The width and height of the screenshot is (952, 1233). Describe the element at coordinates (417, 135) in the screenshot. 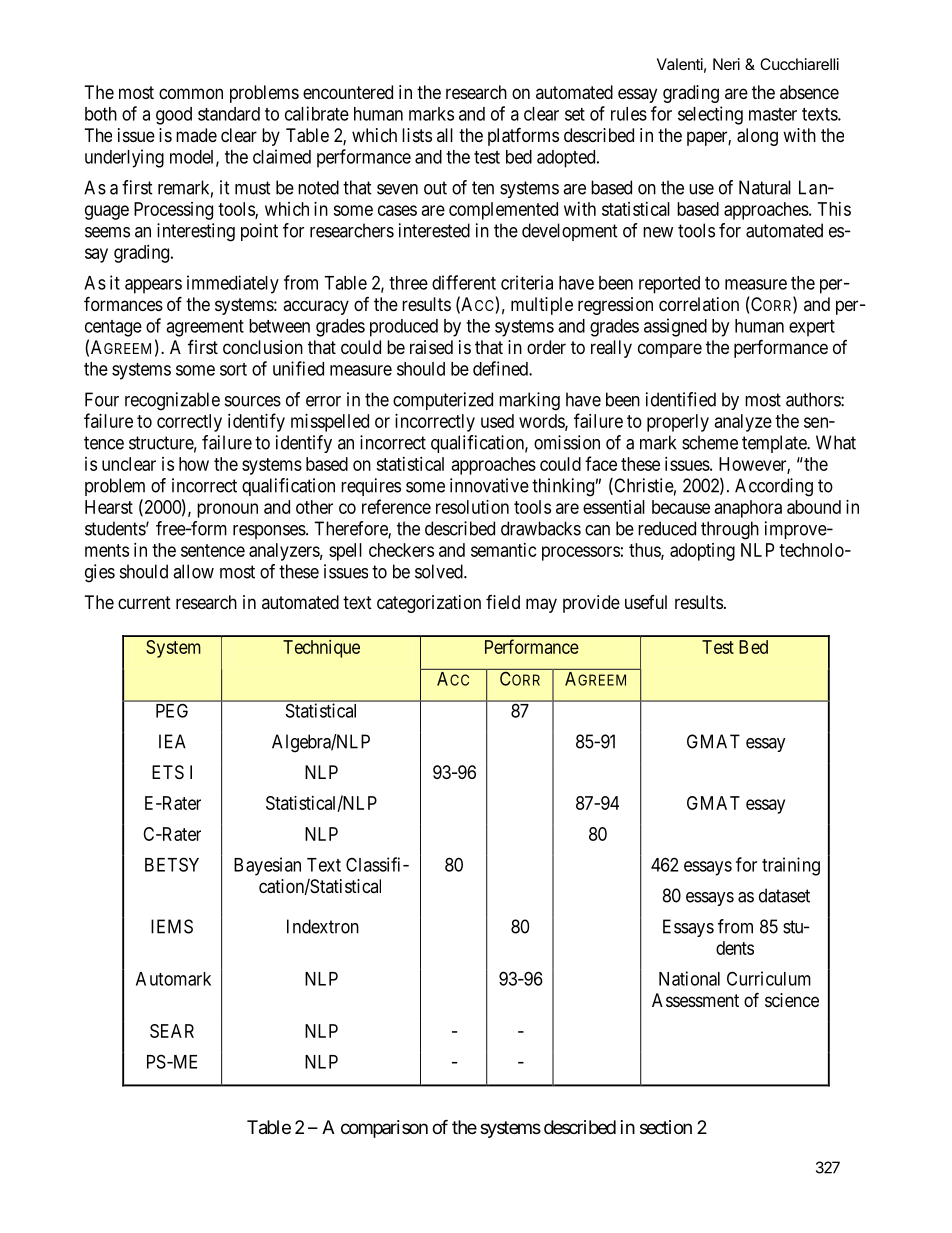

I see `lists` at that location.
